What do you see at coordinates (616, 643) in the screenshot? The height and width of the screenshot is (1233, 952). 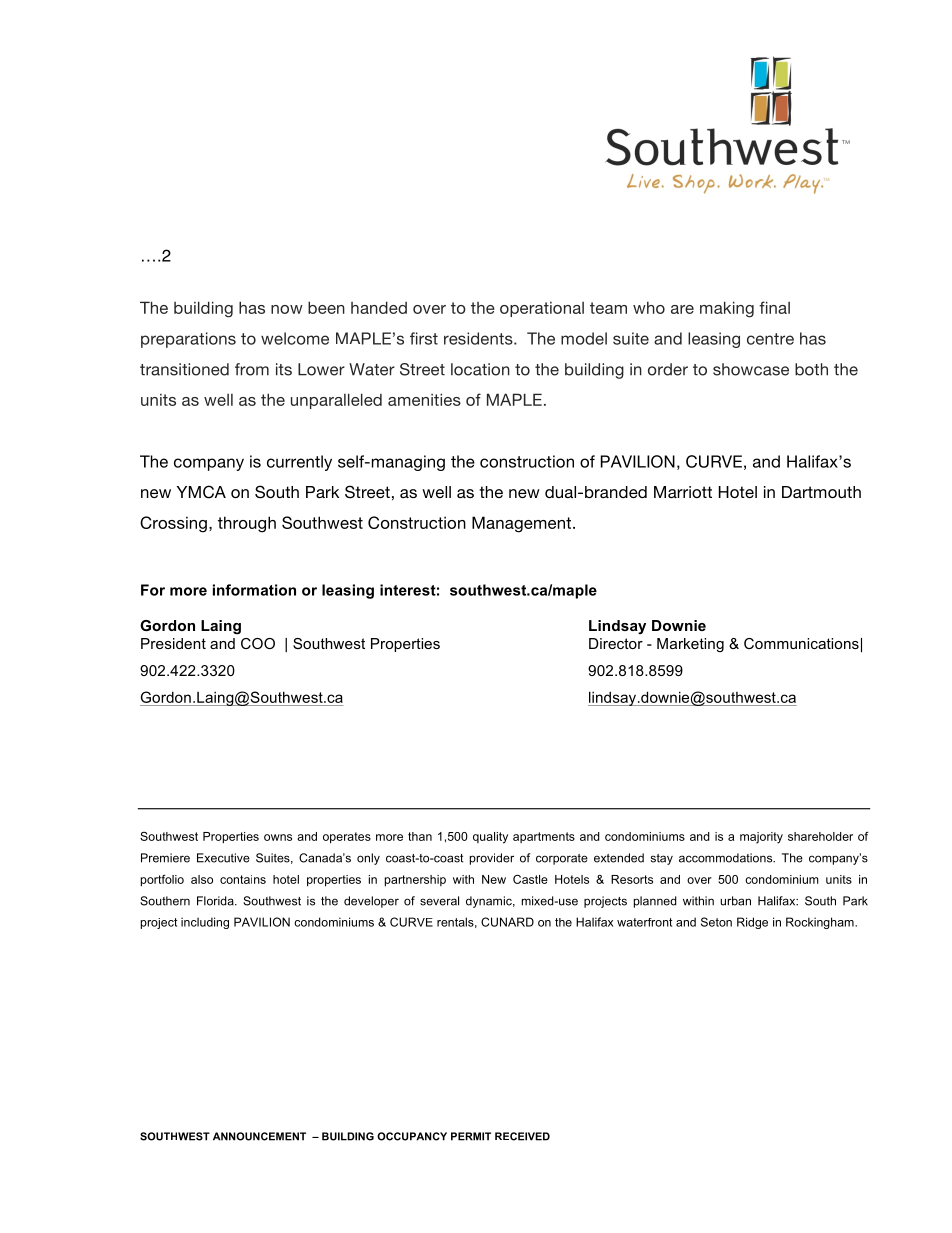 I see `Director` at bounding box center [616, 643].
